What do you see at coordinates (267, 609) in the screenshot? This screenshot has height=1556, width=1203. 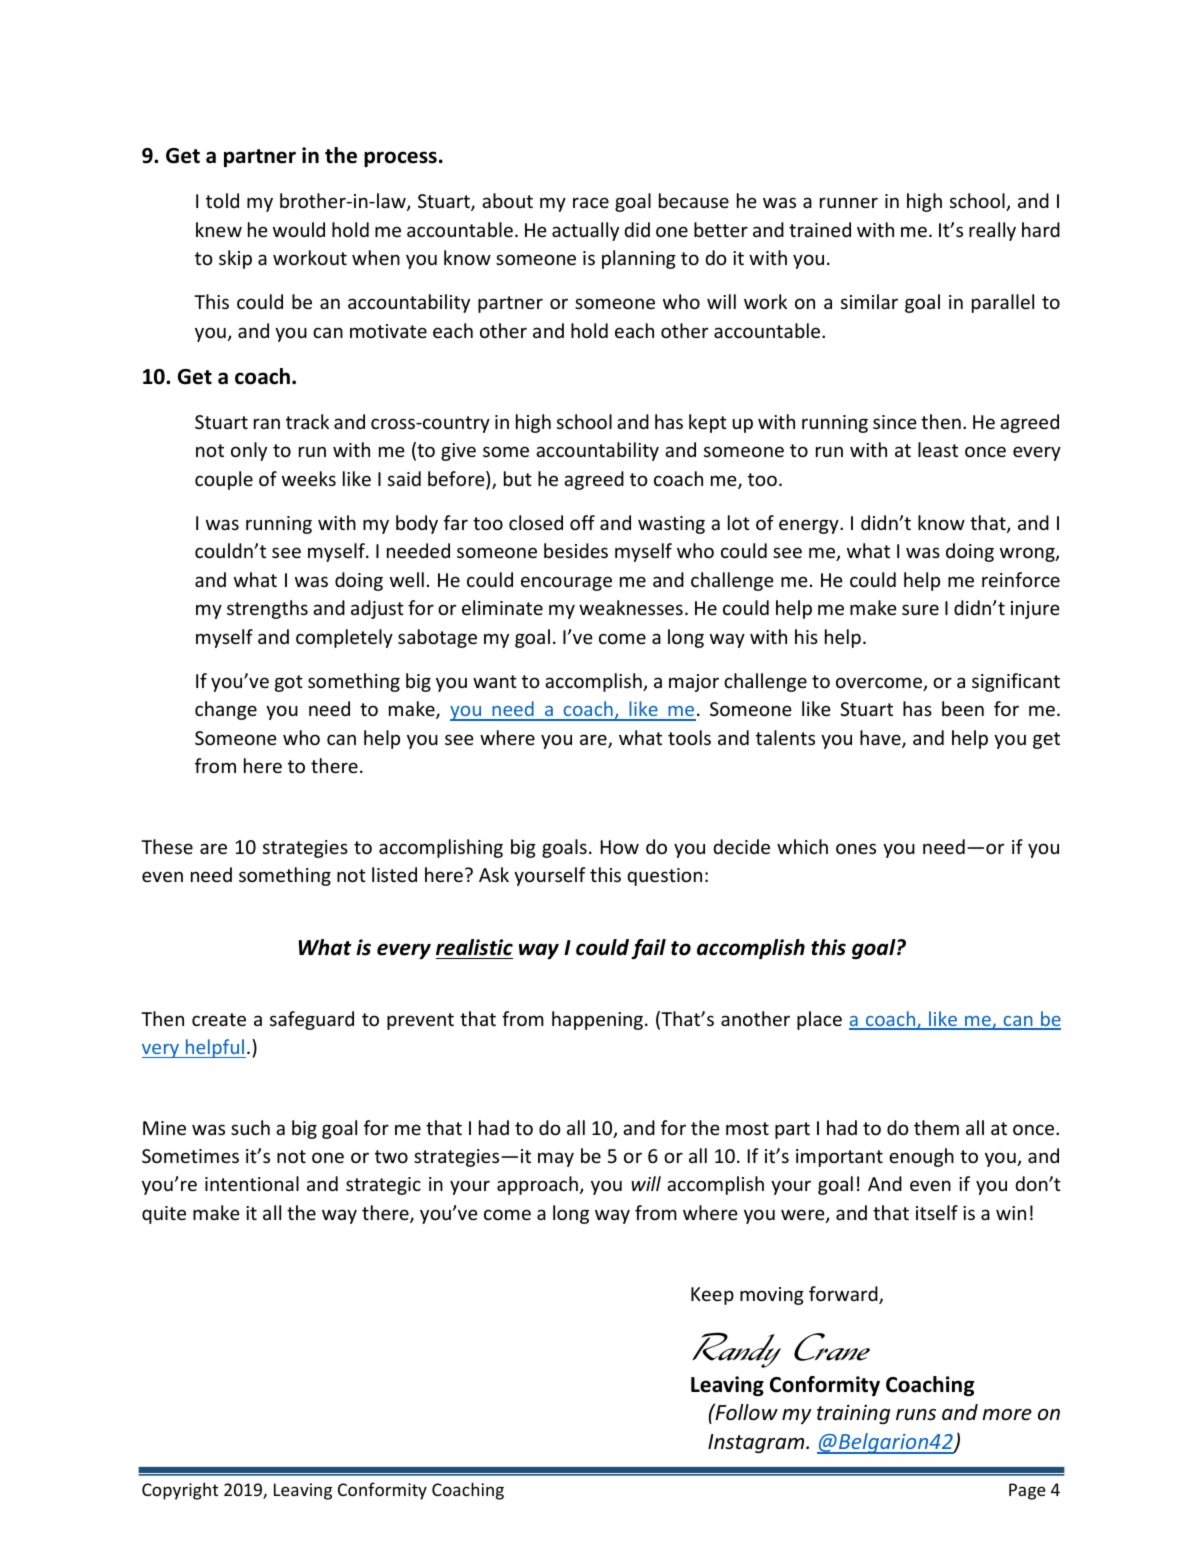 I see `strengths` at bounding box center [267, 609].
